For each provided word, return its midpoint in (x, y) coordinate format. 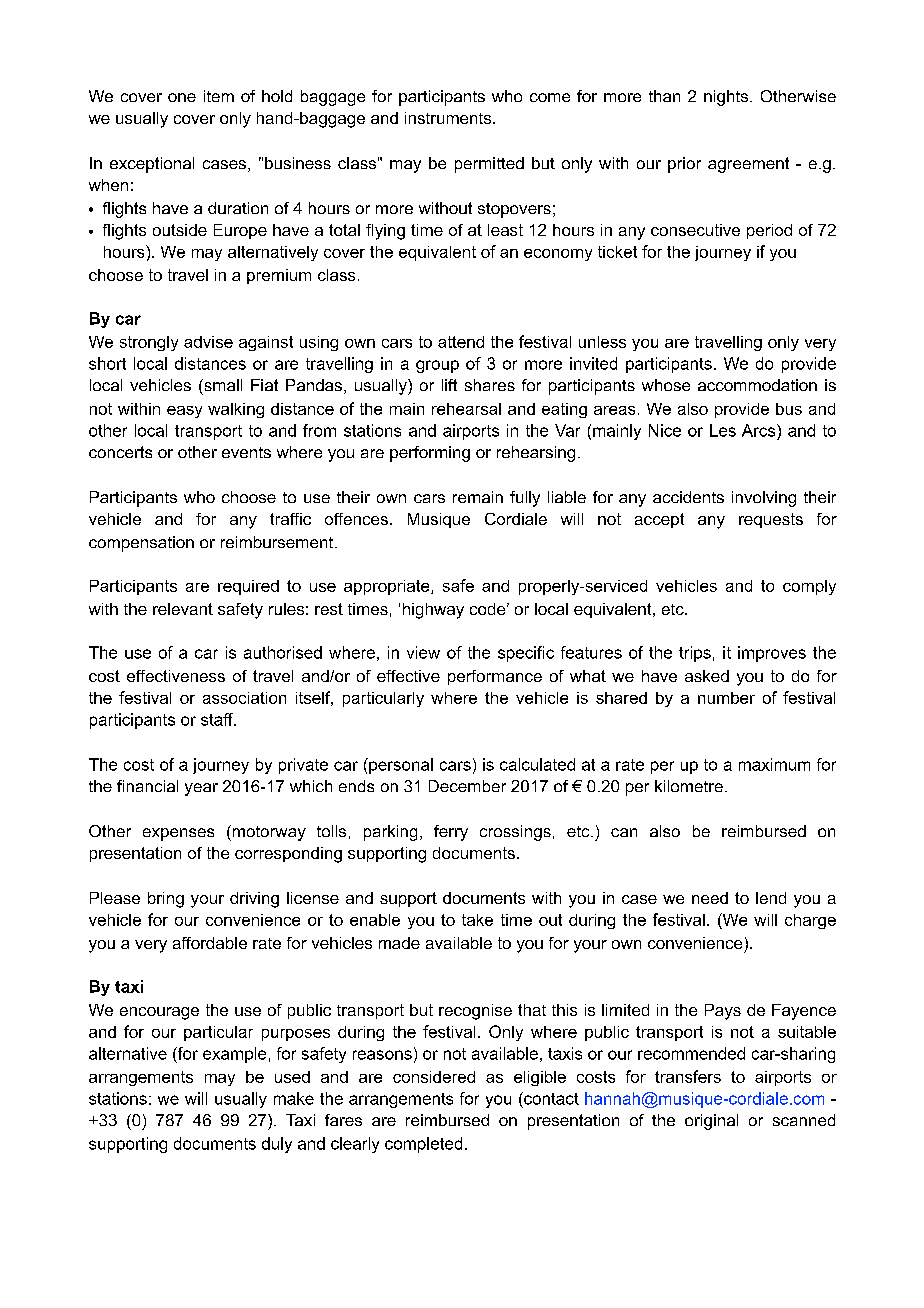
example (234, 1055)
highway (433, 611)
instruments (449, 118)
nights (727, 98)
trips (695, 654)
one (182, 97)
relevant (183, 609)
